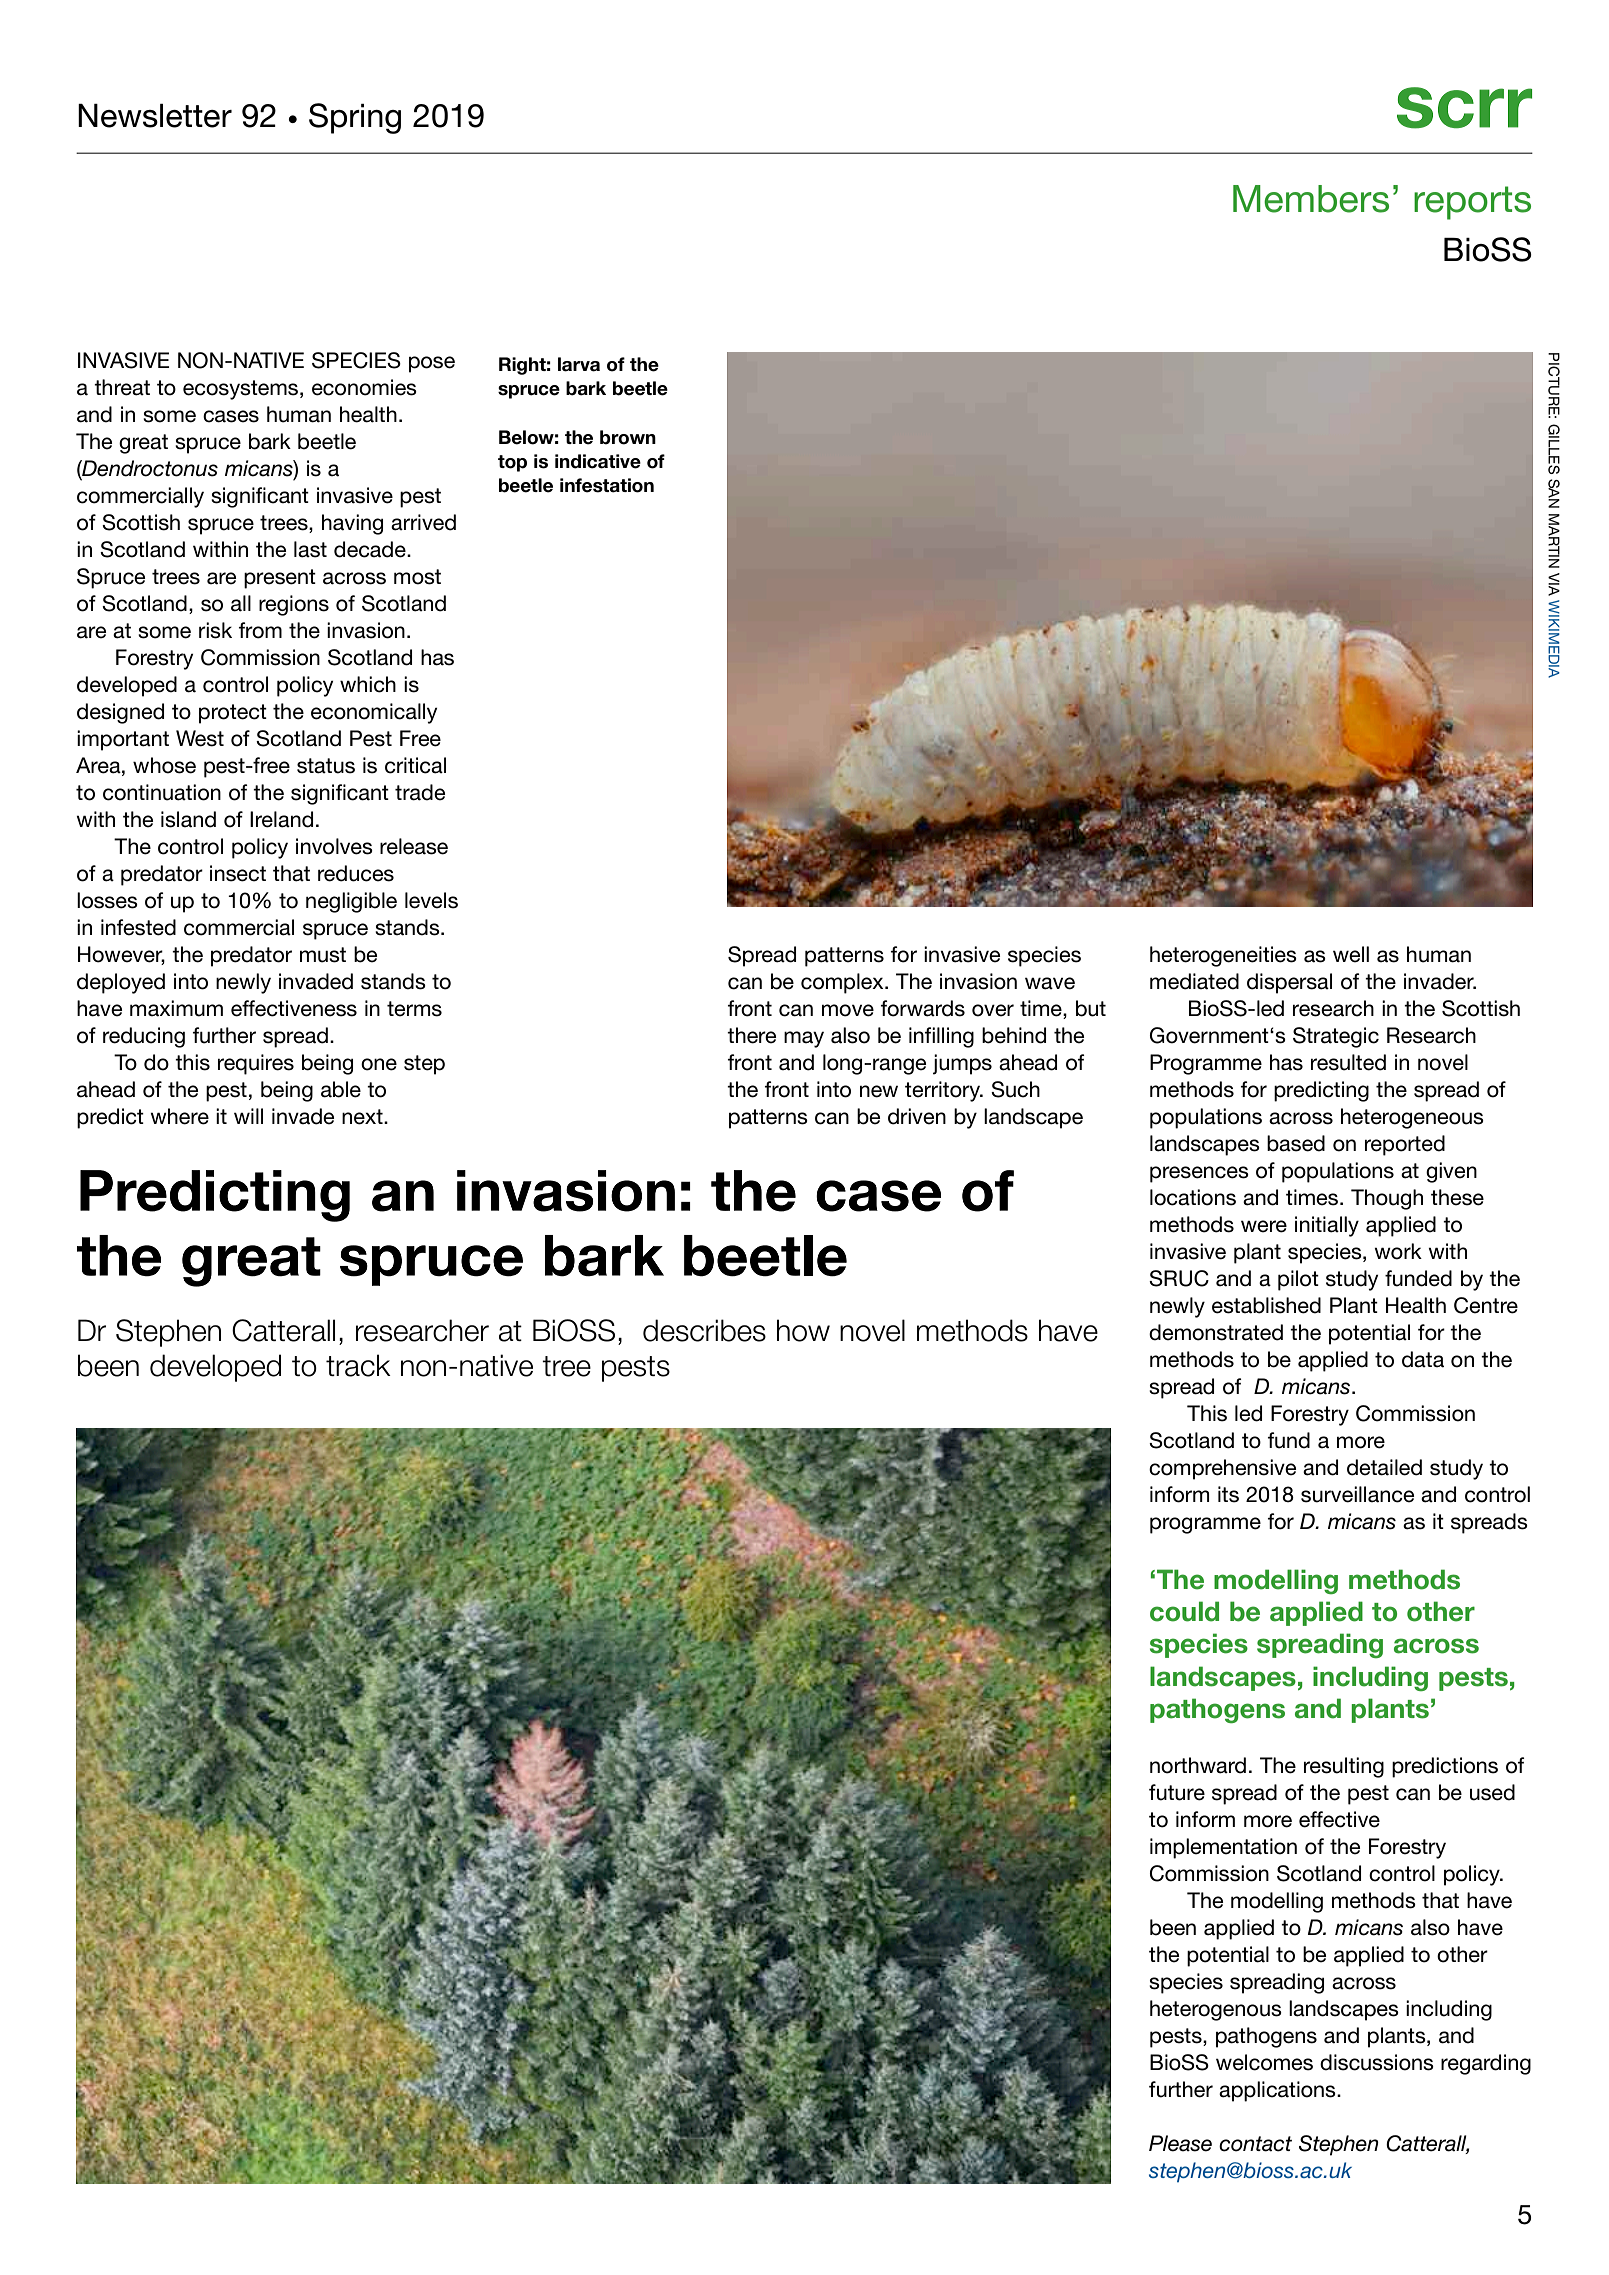 Image resolution: width=1609 pixels, height=2275 pixels. I want to click on well, so click(1351, 954).
